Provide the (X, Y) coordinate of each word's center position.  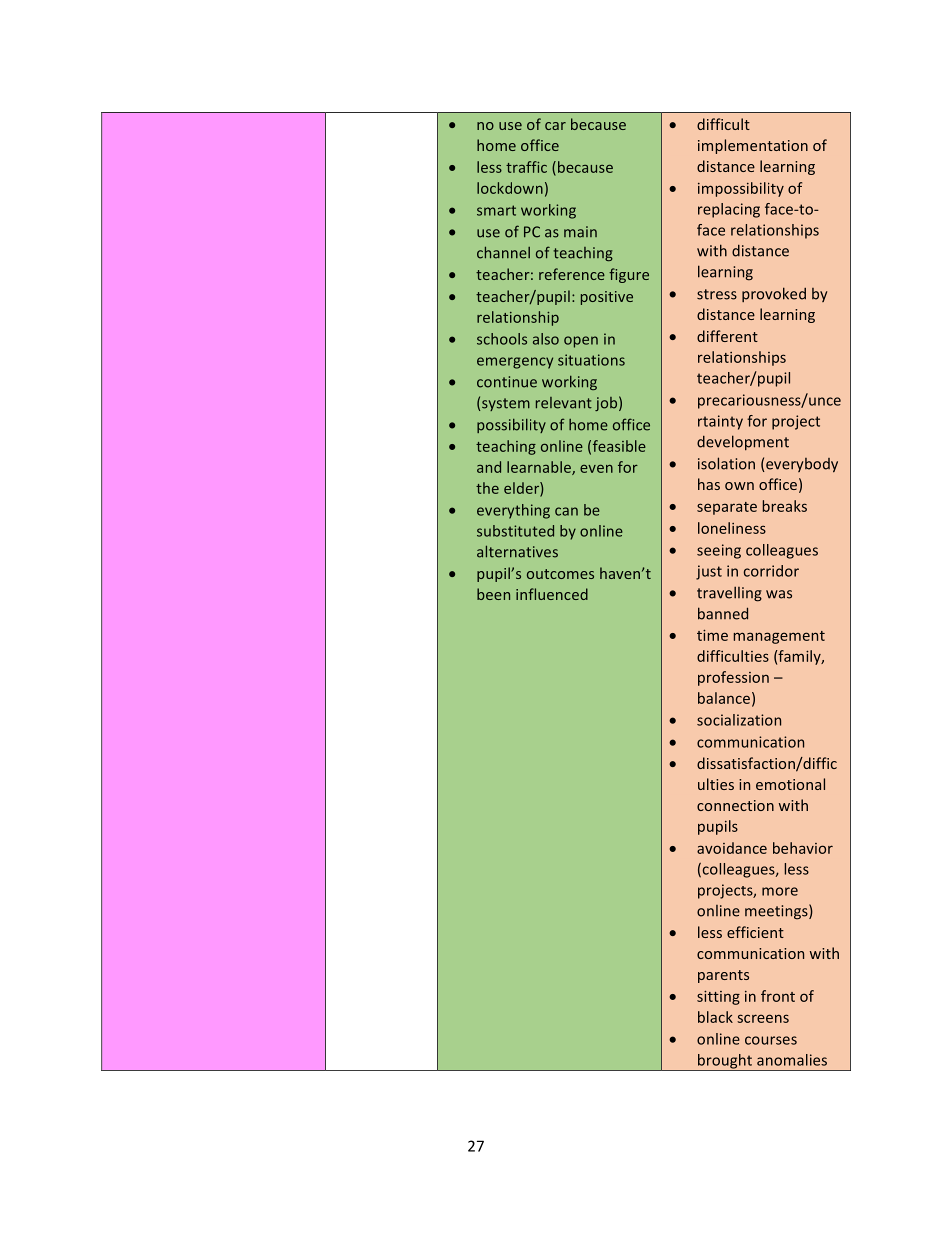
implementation (753, 146)
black (715, 1017)
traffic (526, 167)
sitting (718, 997)
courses (771, 1040)
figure (629, 275)
